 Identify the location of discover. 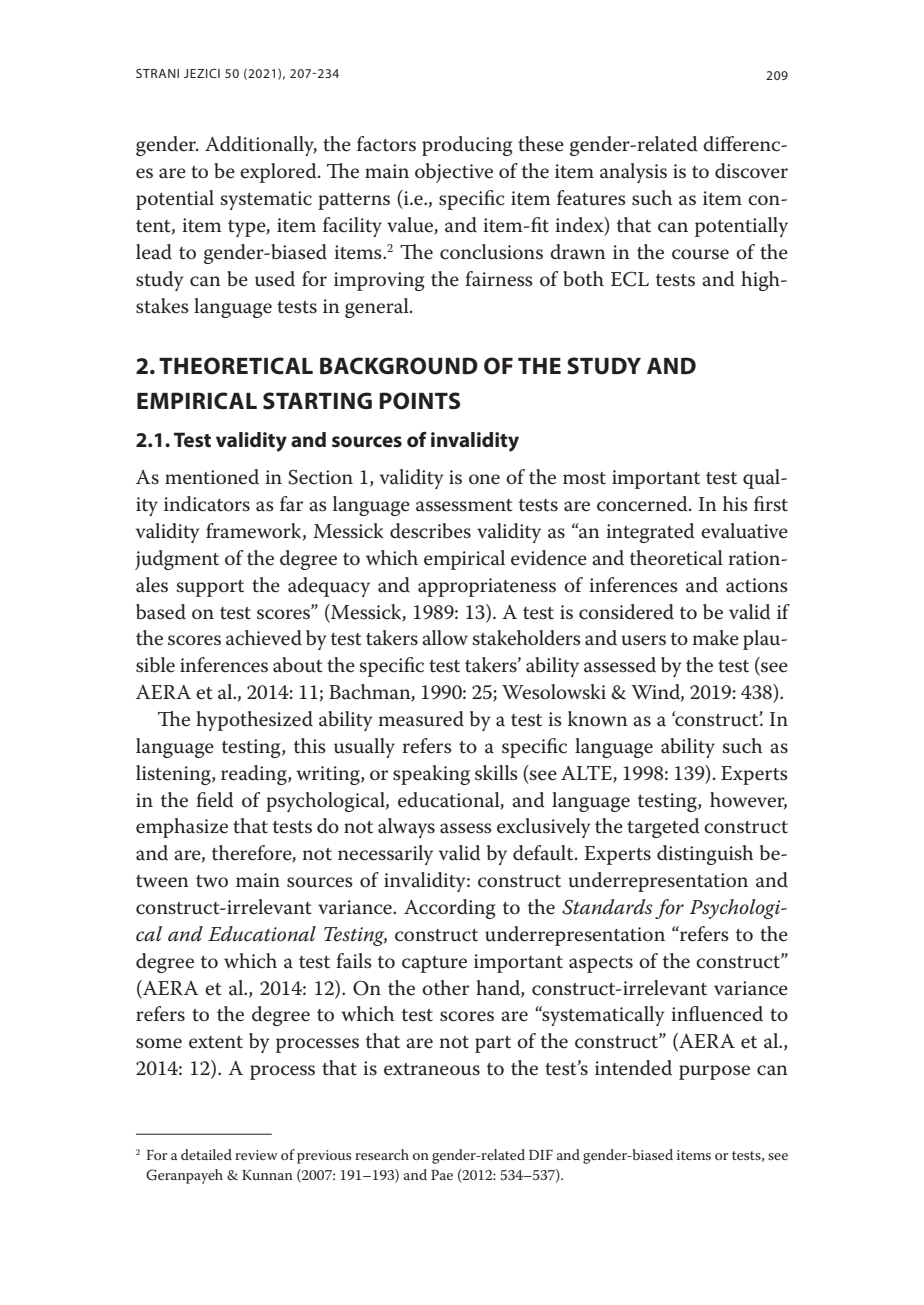
(751, 171).
